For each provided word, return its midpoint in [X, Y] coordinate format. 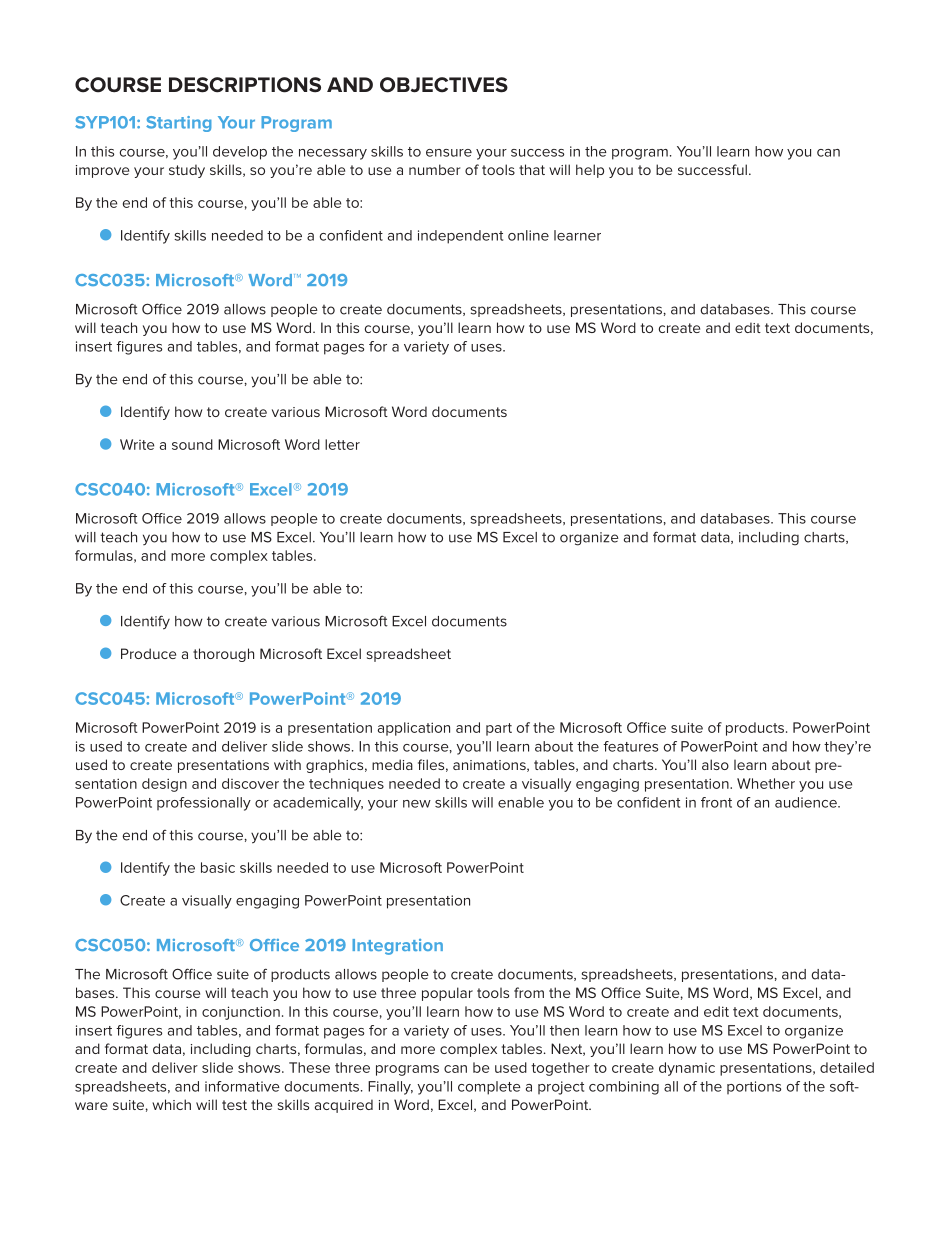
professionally [204, 804]
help [590, 171]
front [716, 802]
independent [460, 237]
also [715, 764]
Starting [179, 124]
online [528, 235]
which [171, 1104]
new [417, 804]
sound [192, 444]
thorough [223, 655]
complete [489, 1088]
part [499, 729]
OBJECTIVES [444, 85]
